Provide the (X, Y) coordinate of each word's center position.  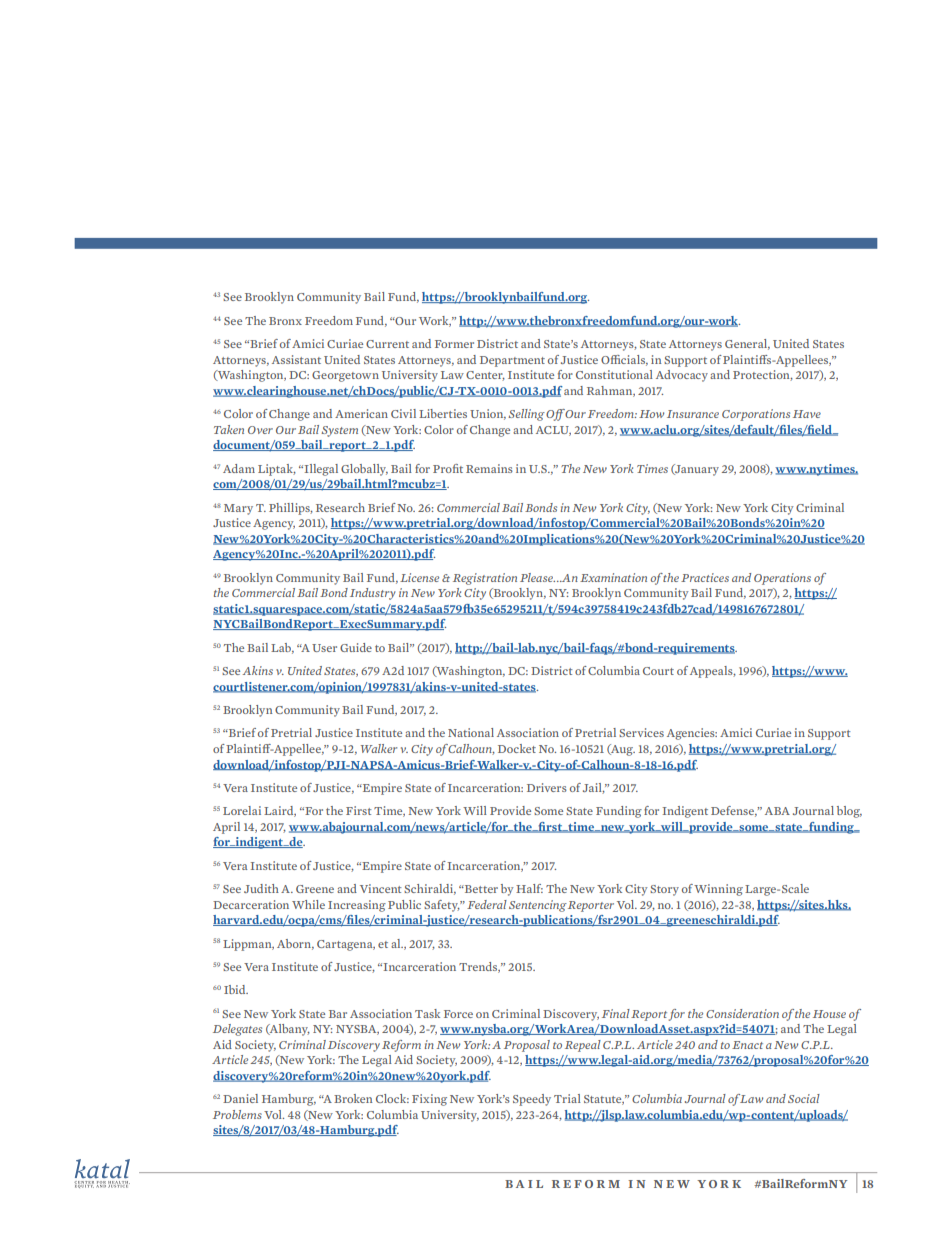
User (324, 648)
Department (512, 361)
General (747, 344)
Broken (353, 1098)
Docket (517, 748)
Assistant (296, 359)
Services (641, 732)
